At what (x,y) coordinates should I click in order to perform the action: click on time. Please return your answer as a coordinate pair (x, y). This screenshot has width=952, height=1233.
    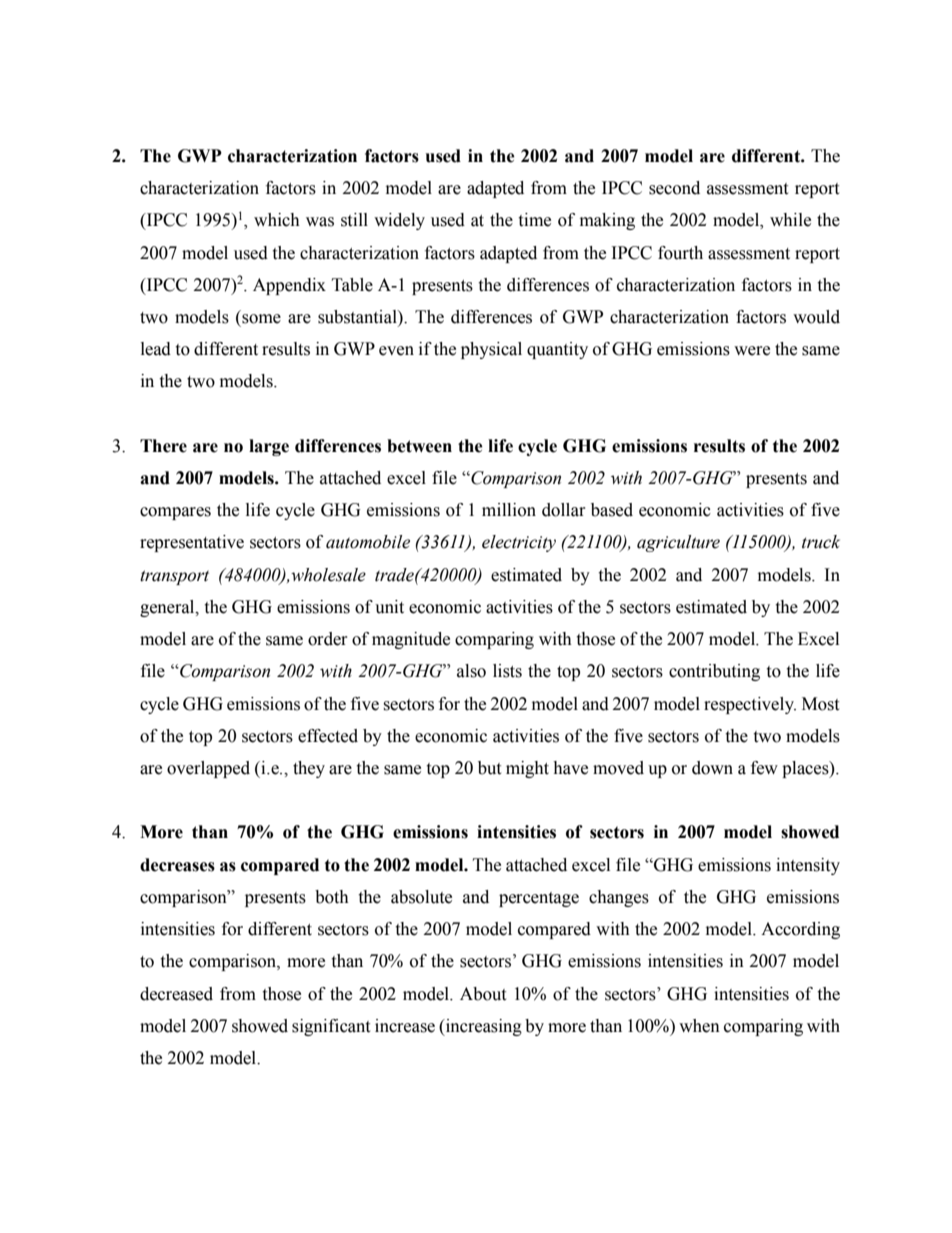
    Looking at the image, I should click on (534, 220).
